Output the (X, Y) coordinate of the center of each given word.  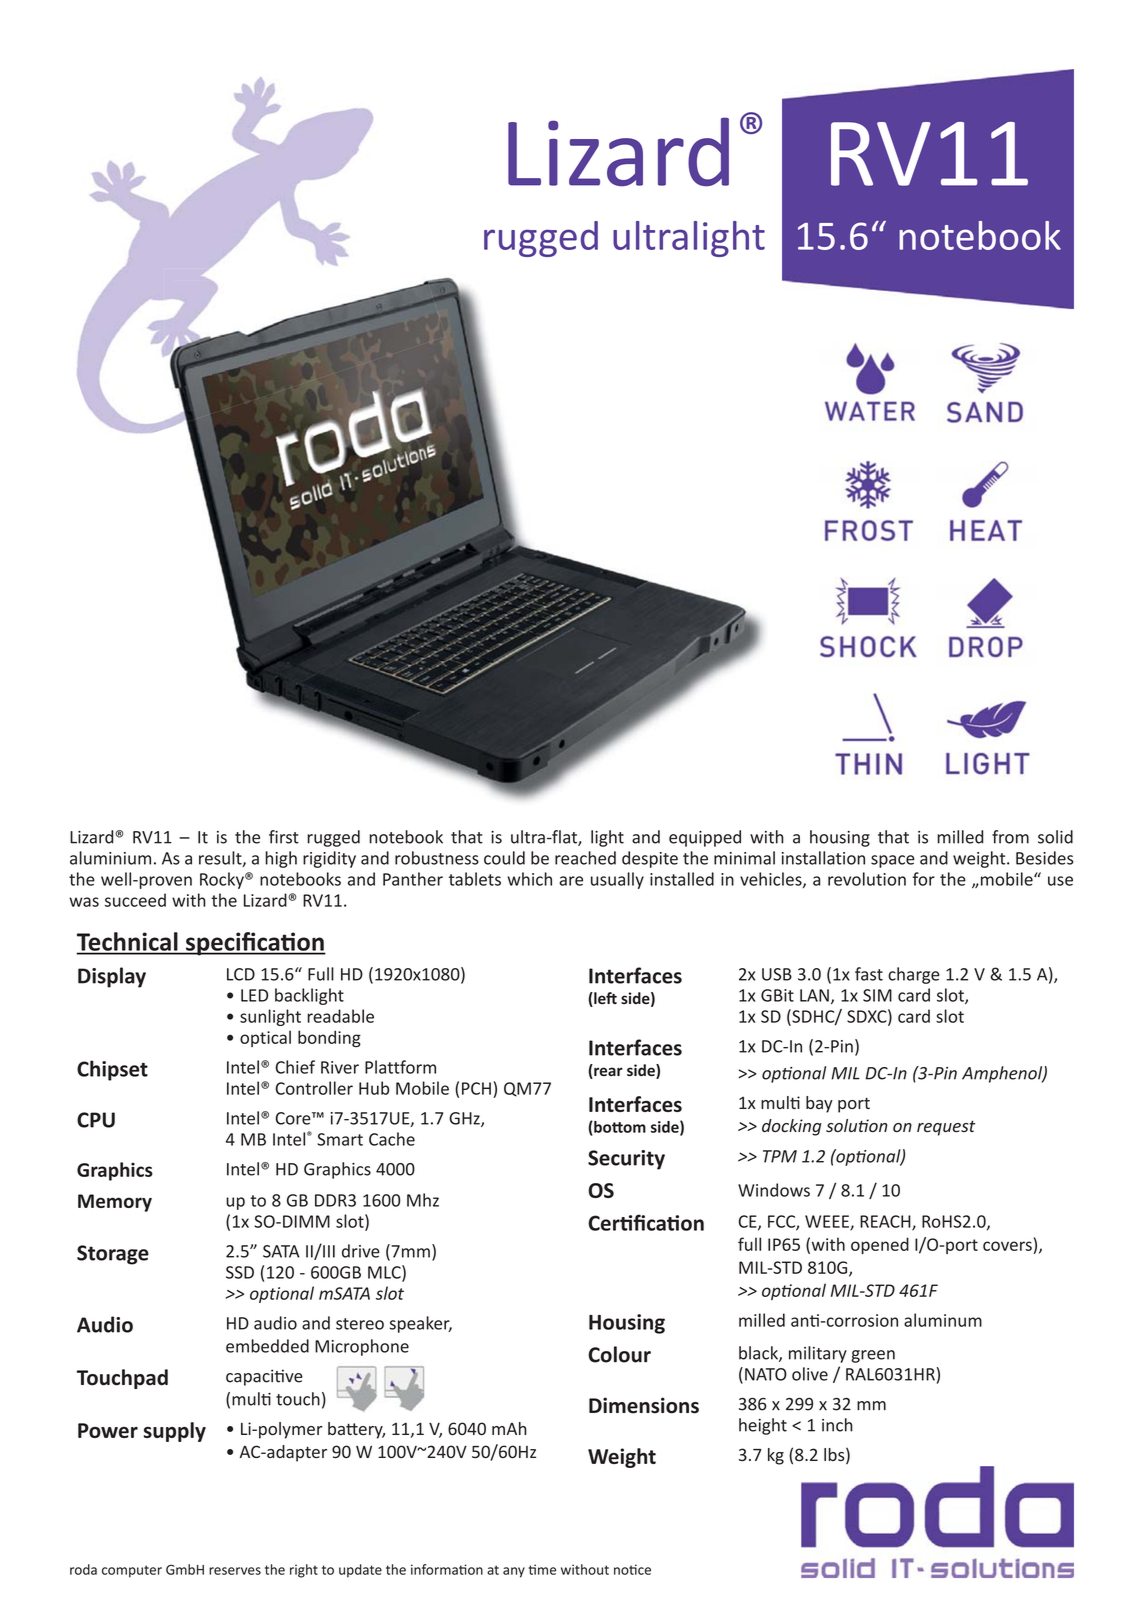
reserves (235, 1571)
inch (837, 1425)
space (893, 861)
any (514, 1572)
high (281, 859)
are (571, 881)
